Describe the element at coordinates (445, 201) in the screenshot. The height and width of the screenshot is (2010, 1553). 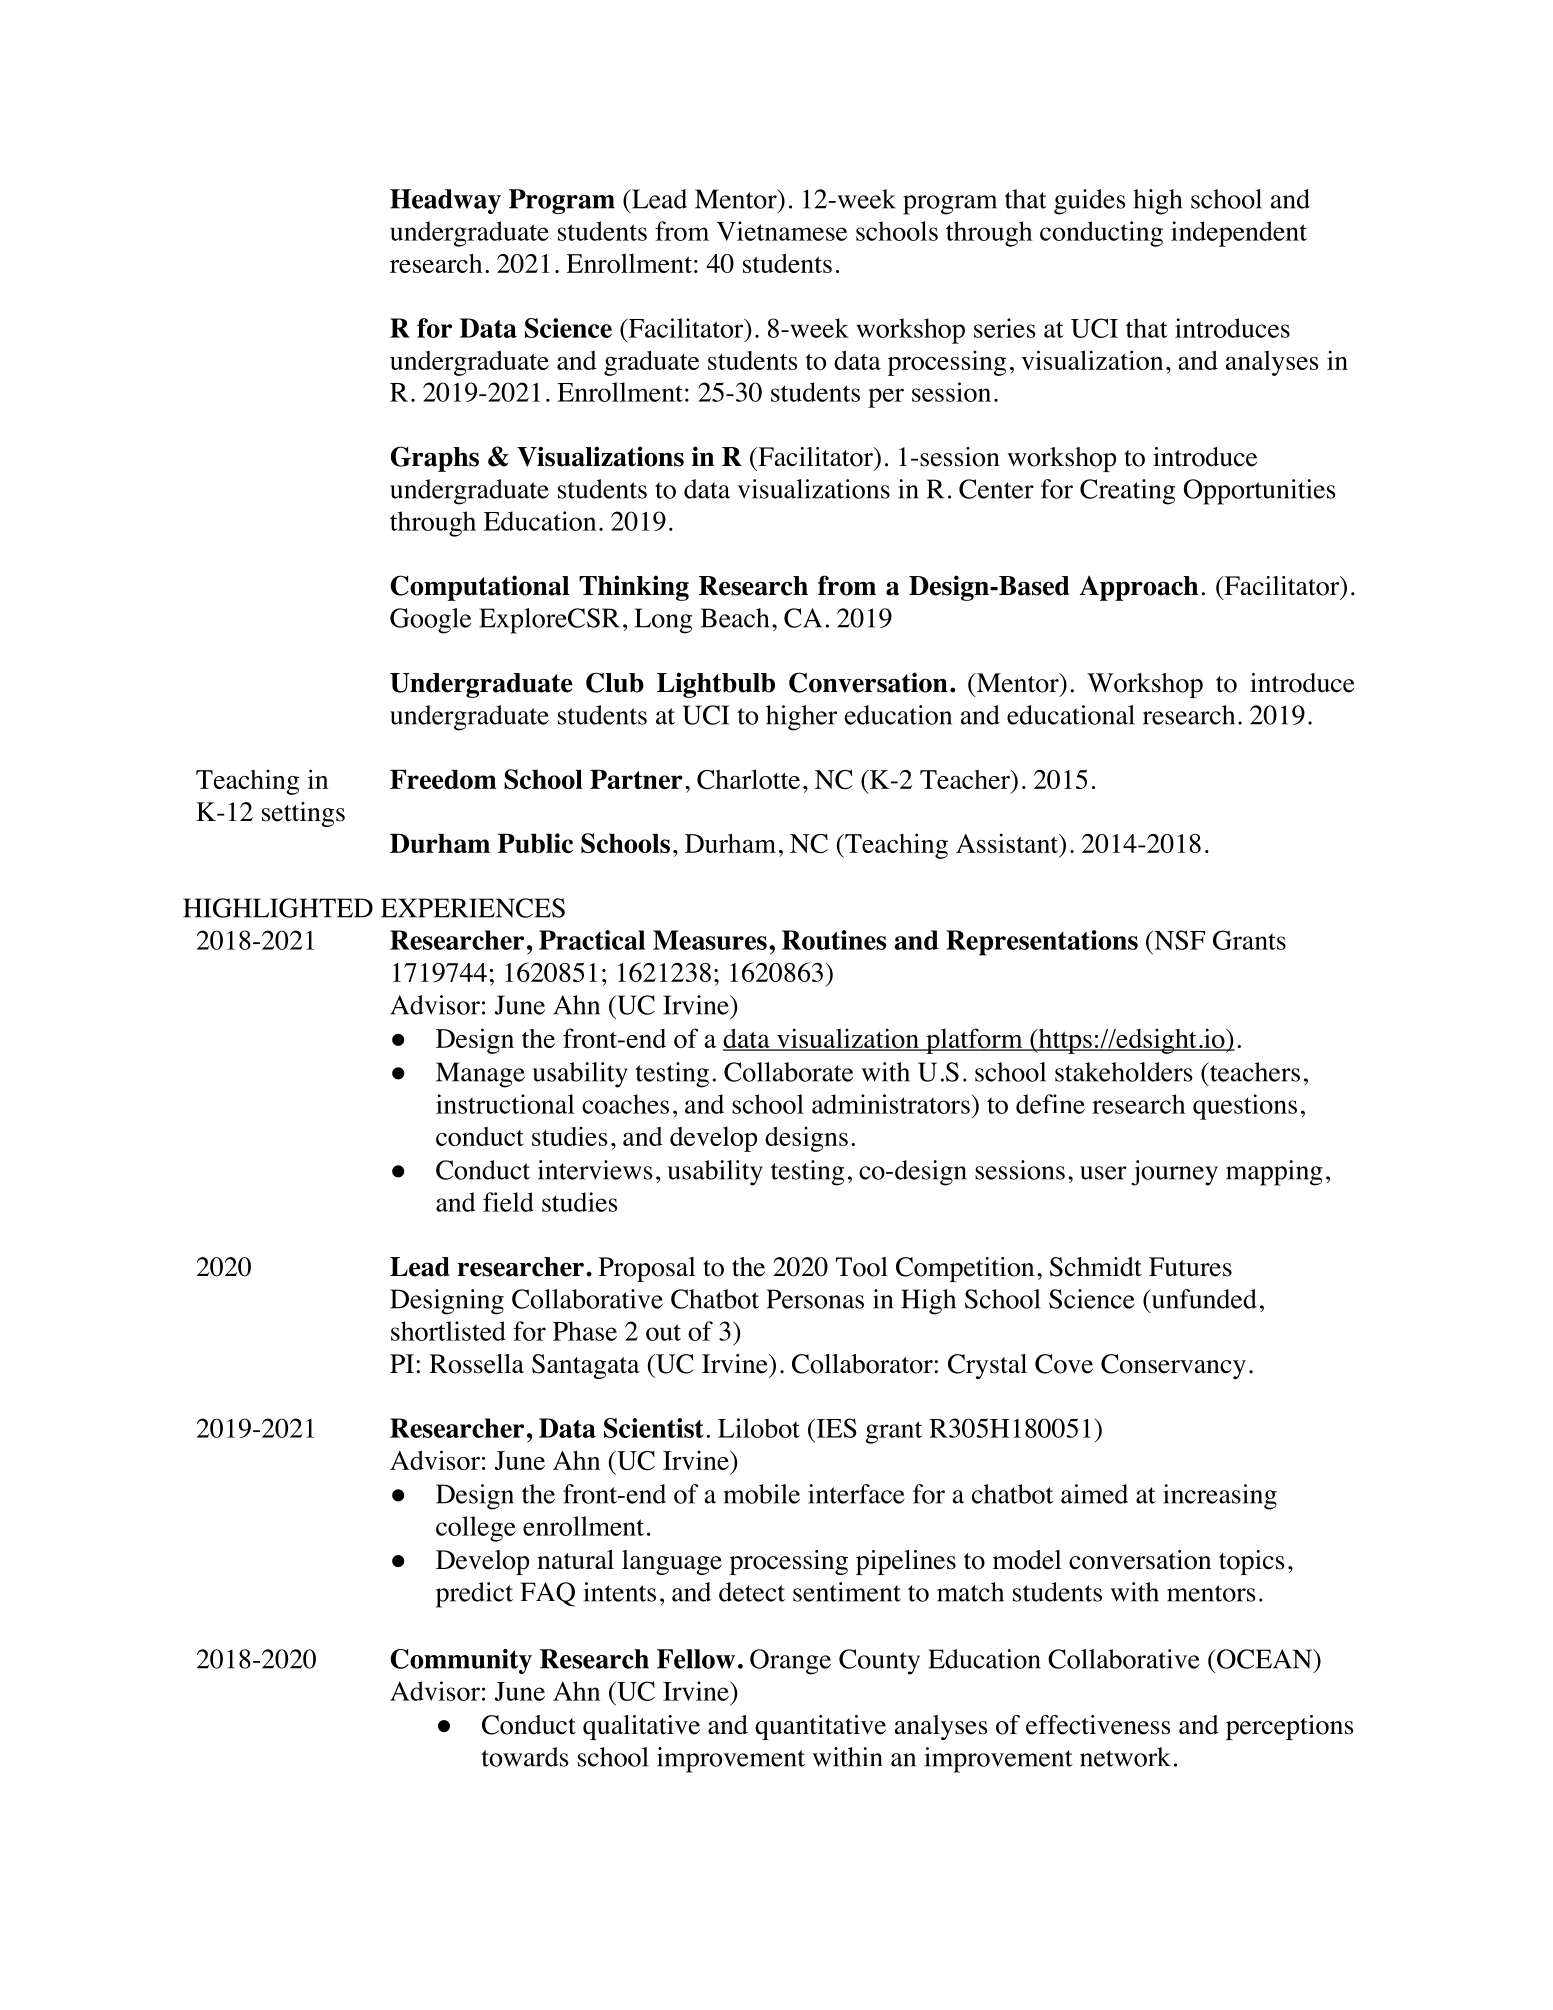
I see `Headway` at that location.
